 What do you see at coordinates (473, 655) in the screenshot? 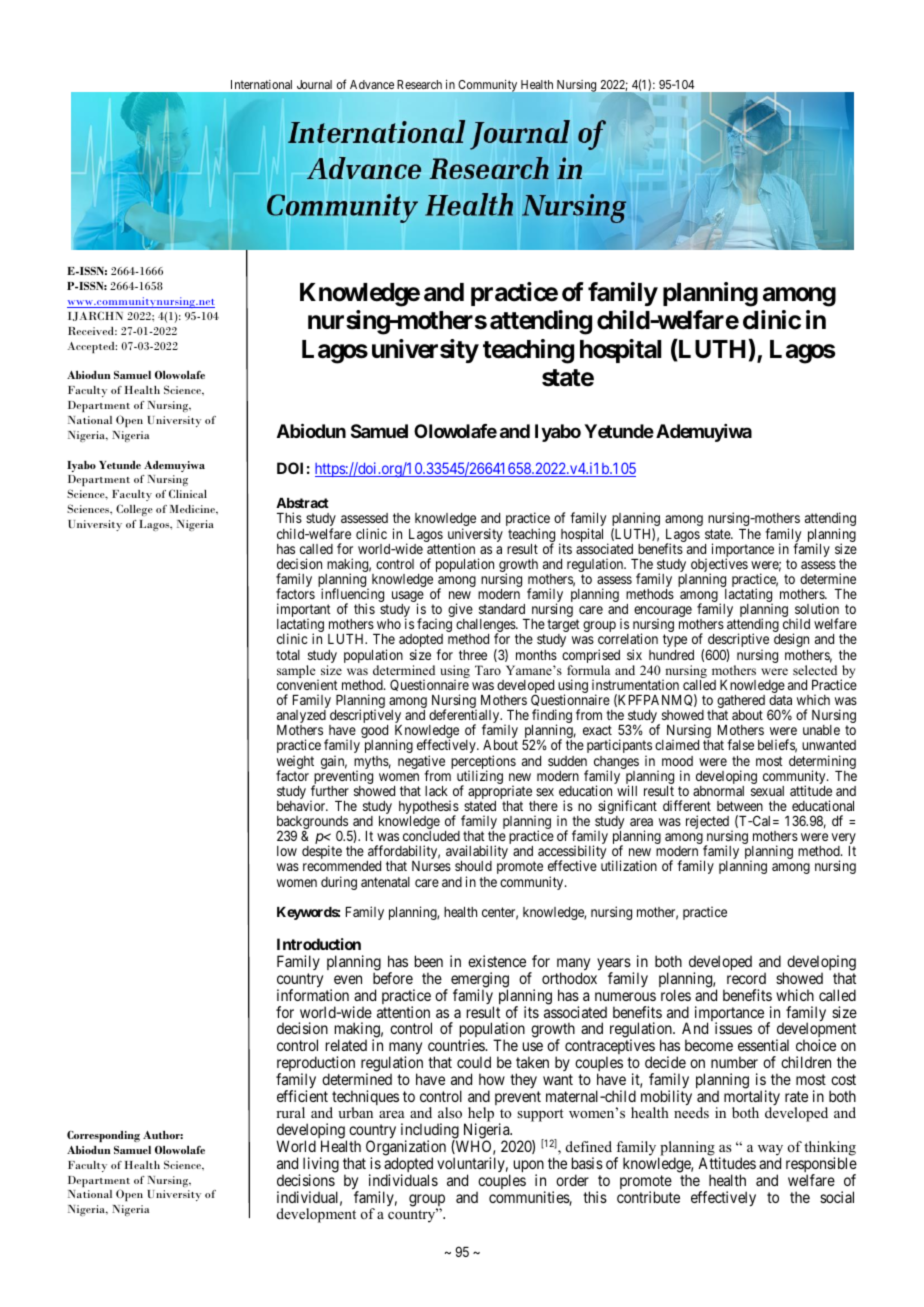
I see `three` at bounding box center [473, 655].
